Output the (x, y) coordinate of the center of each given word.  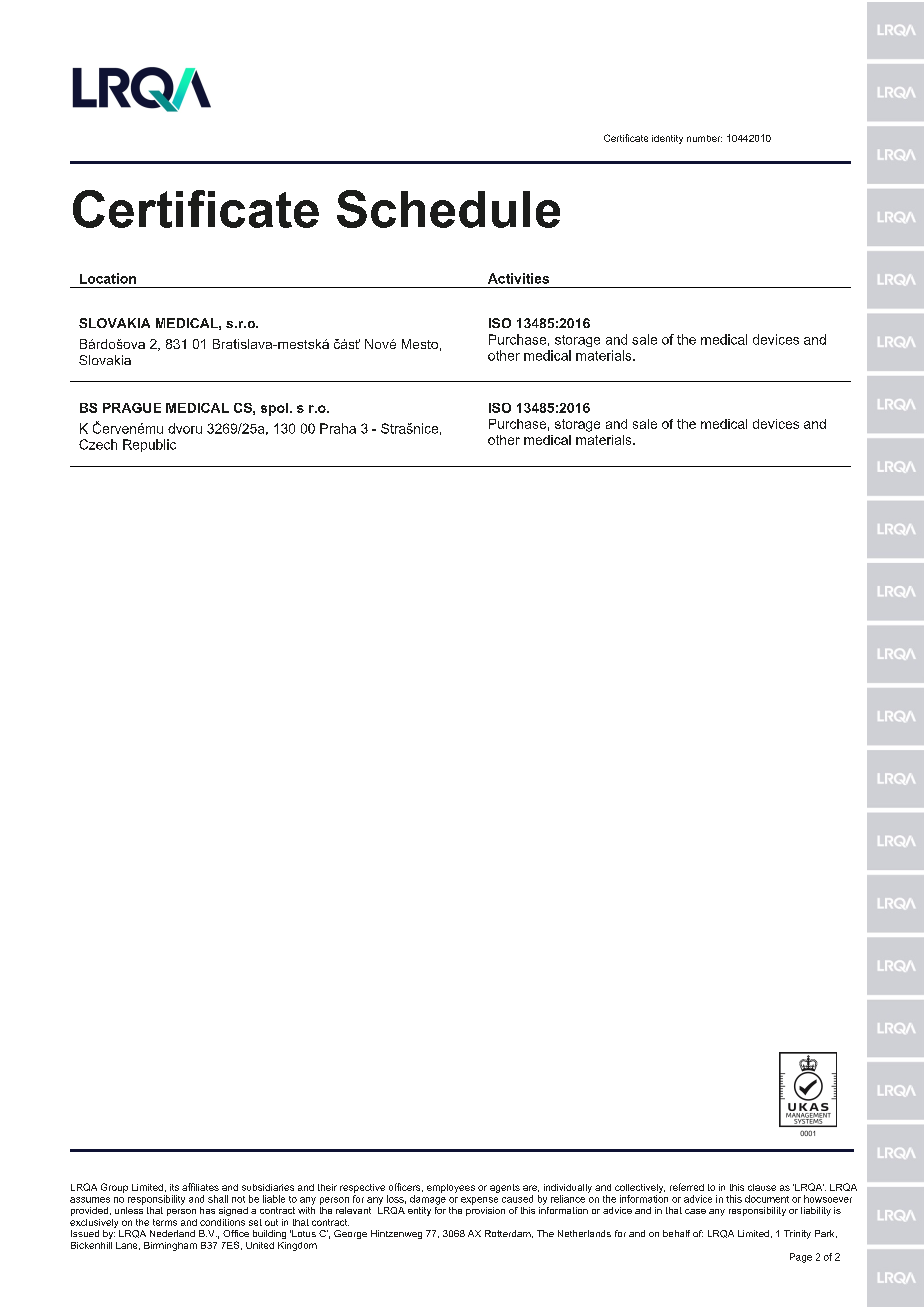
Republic (149, 445)
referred (687, 1187)
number (704, 138)
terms (165, 1222)
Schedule (448, 209)
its (174, 1187)
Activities (518, 278)
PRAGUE (132, 408)
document (767, 1199)
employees (451, 1188)
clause (762, 1187)
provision (485, 1210)
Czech (98, 444)
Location (108, 278)
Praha (338, 428)
